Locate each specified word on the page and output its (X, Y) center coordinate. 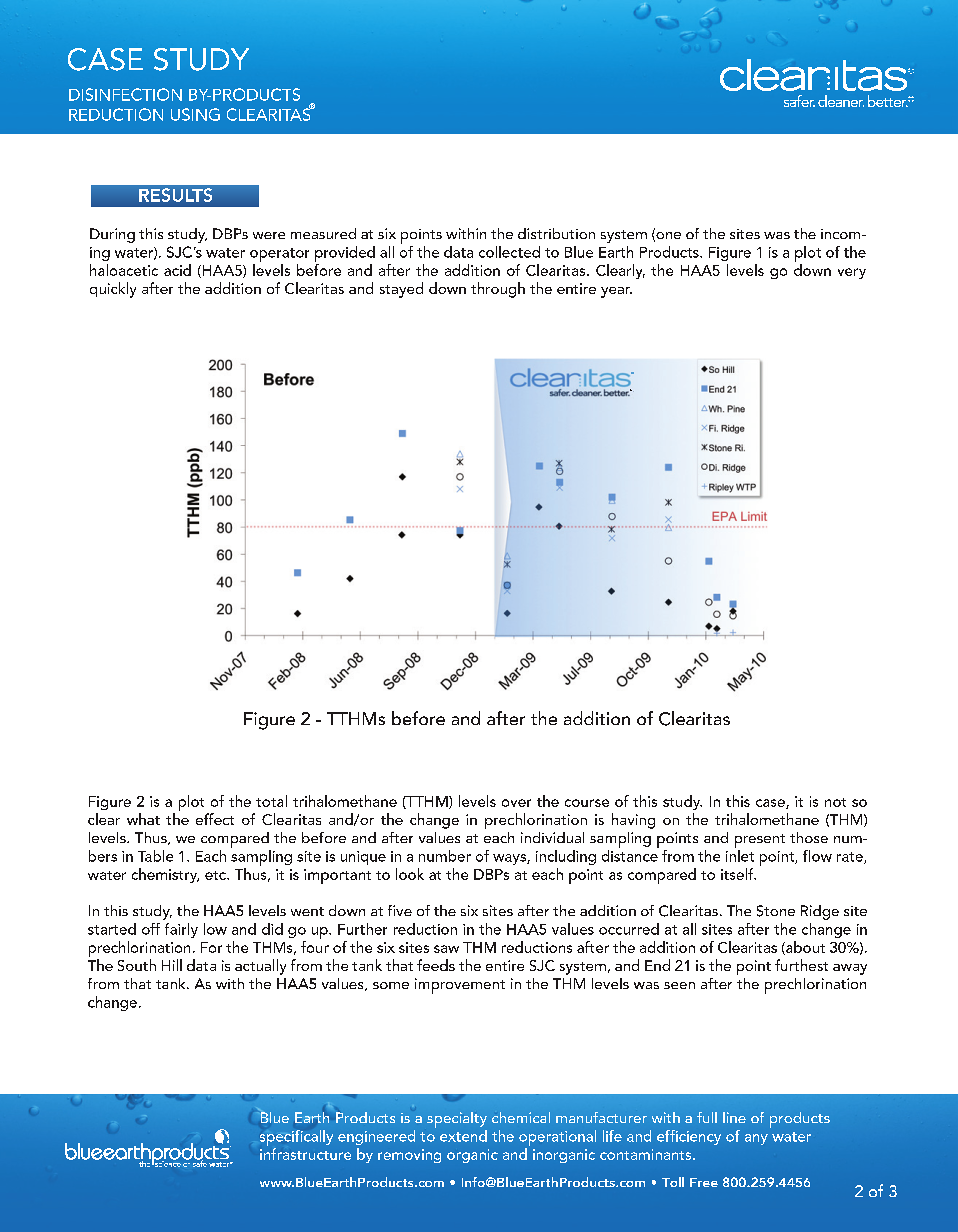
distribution (556, 233)
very (852, 273)
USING (195, 114)
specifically (296, 1138)
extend (463, 1136)
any (756, 1139)
